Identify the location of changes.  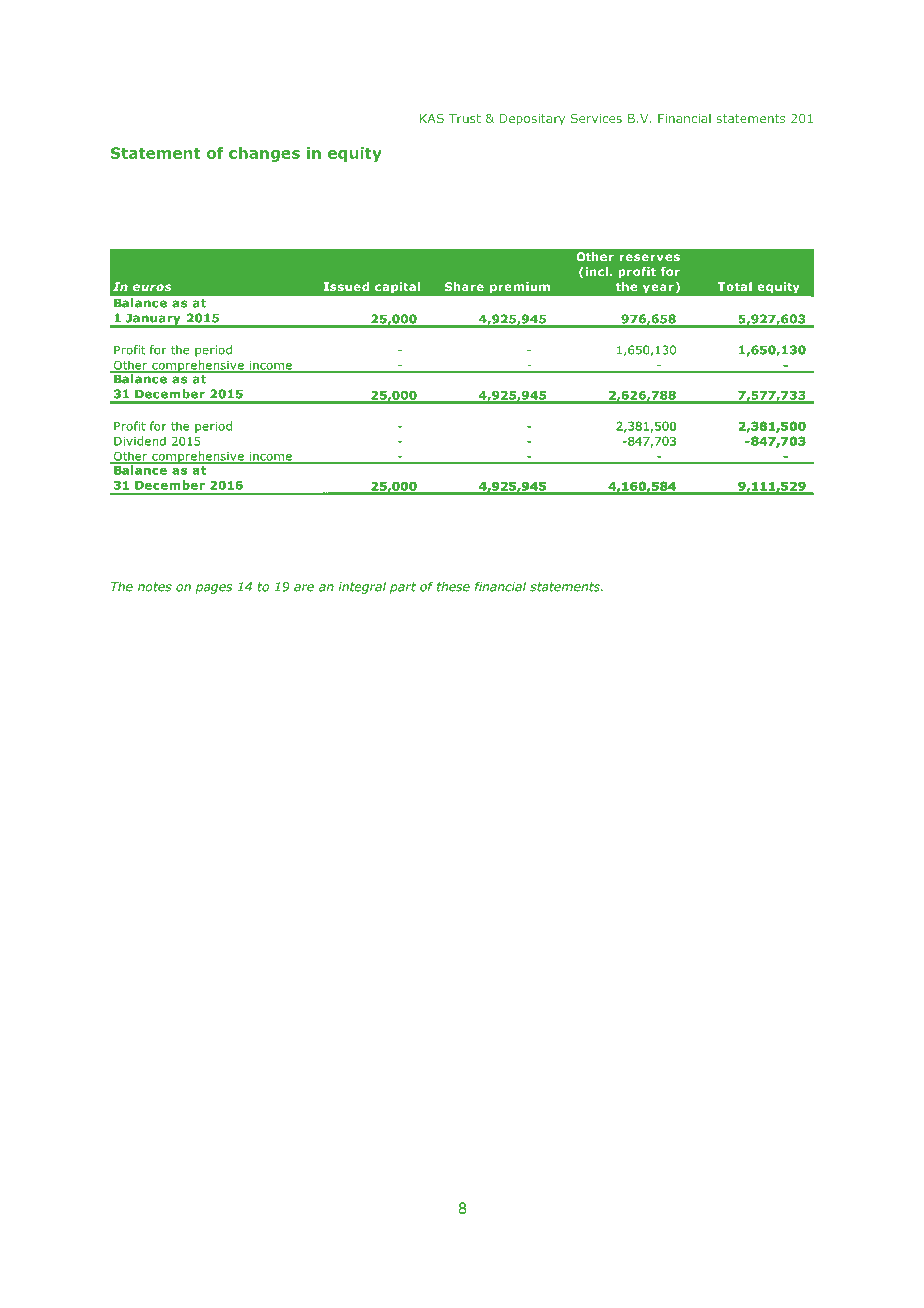
(264, 154).
